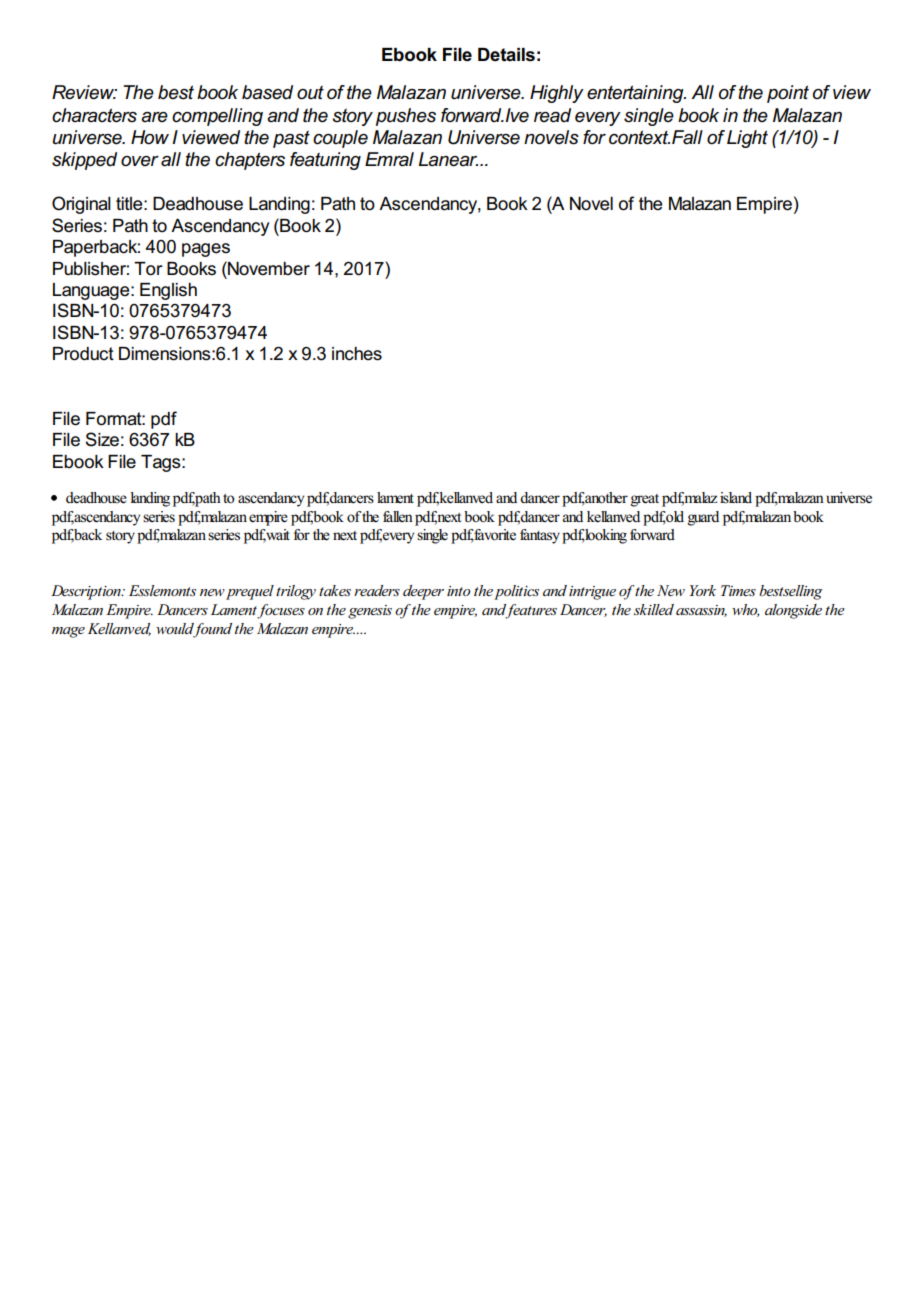 The height and width of the screenshot is (1308, 924). I want to click on Description, so click(87, 592).
